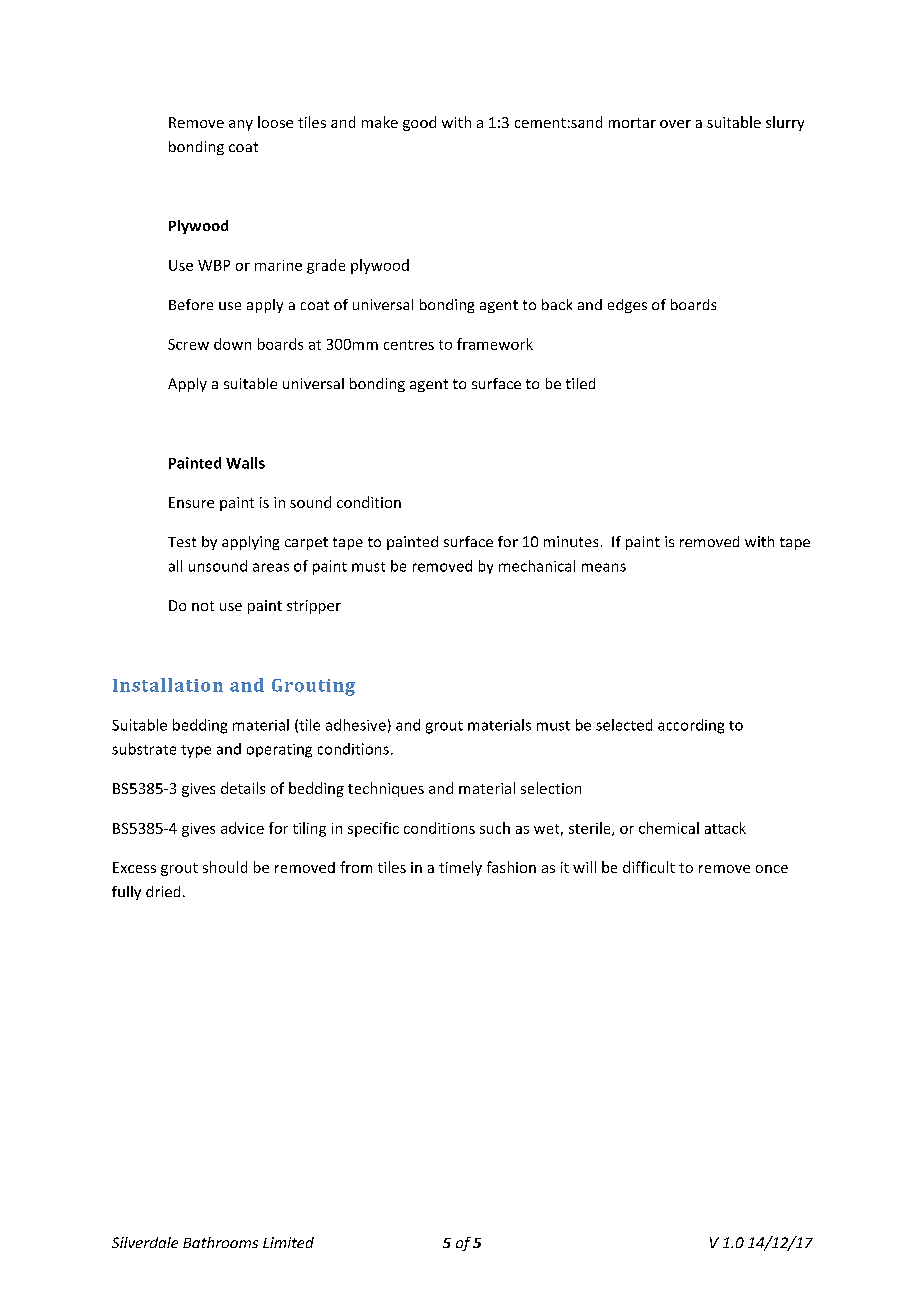  What do you see at coordinates (241, 125) in the screenshot?
I see `any` at bounding box center [241, 125].
